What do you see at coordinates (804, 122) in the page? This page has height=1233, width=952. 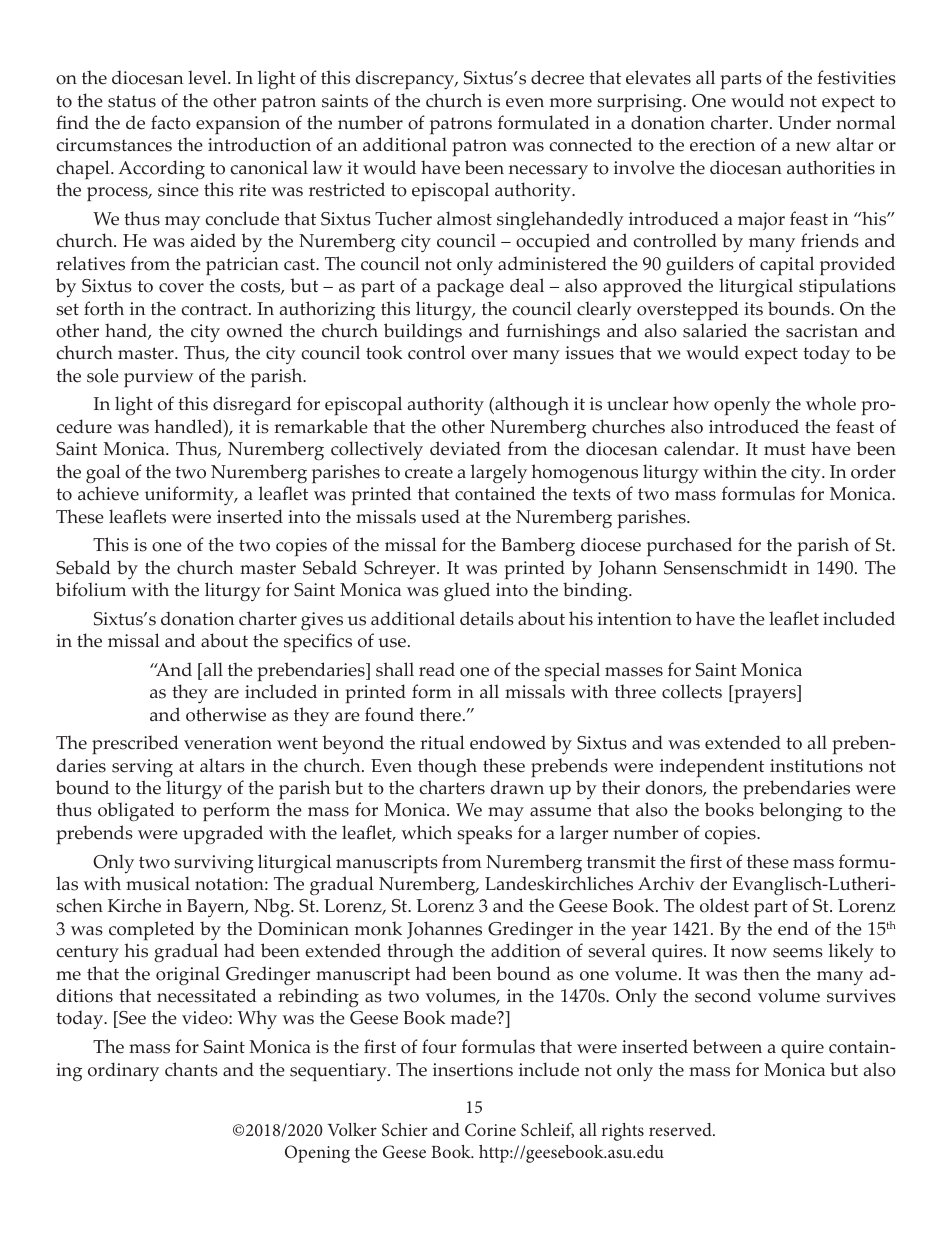 I see `Under` at bounding box center [804, 122].
